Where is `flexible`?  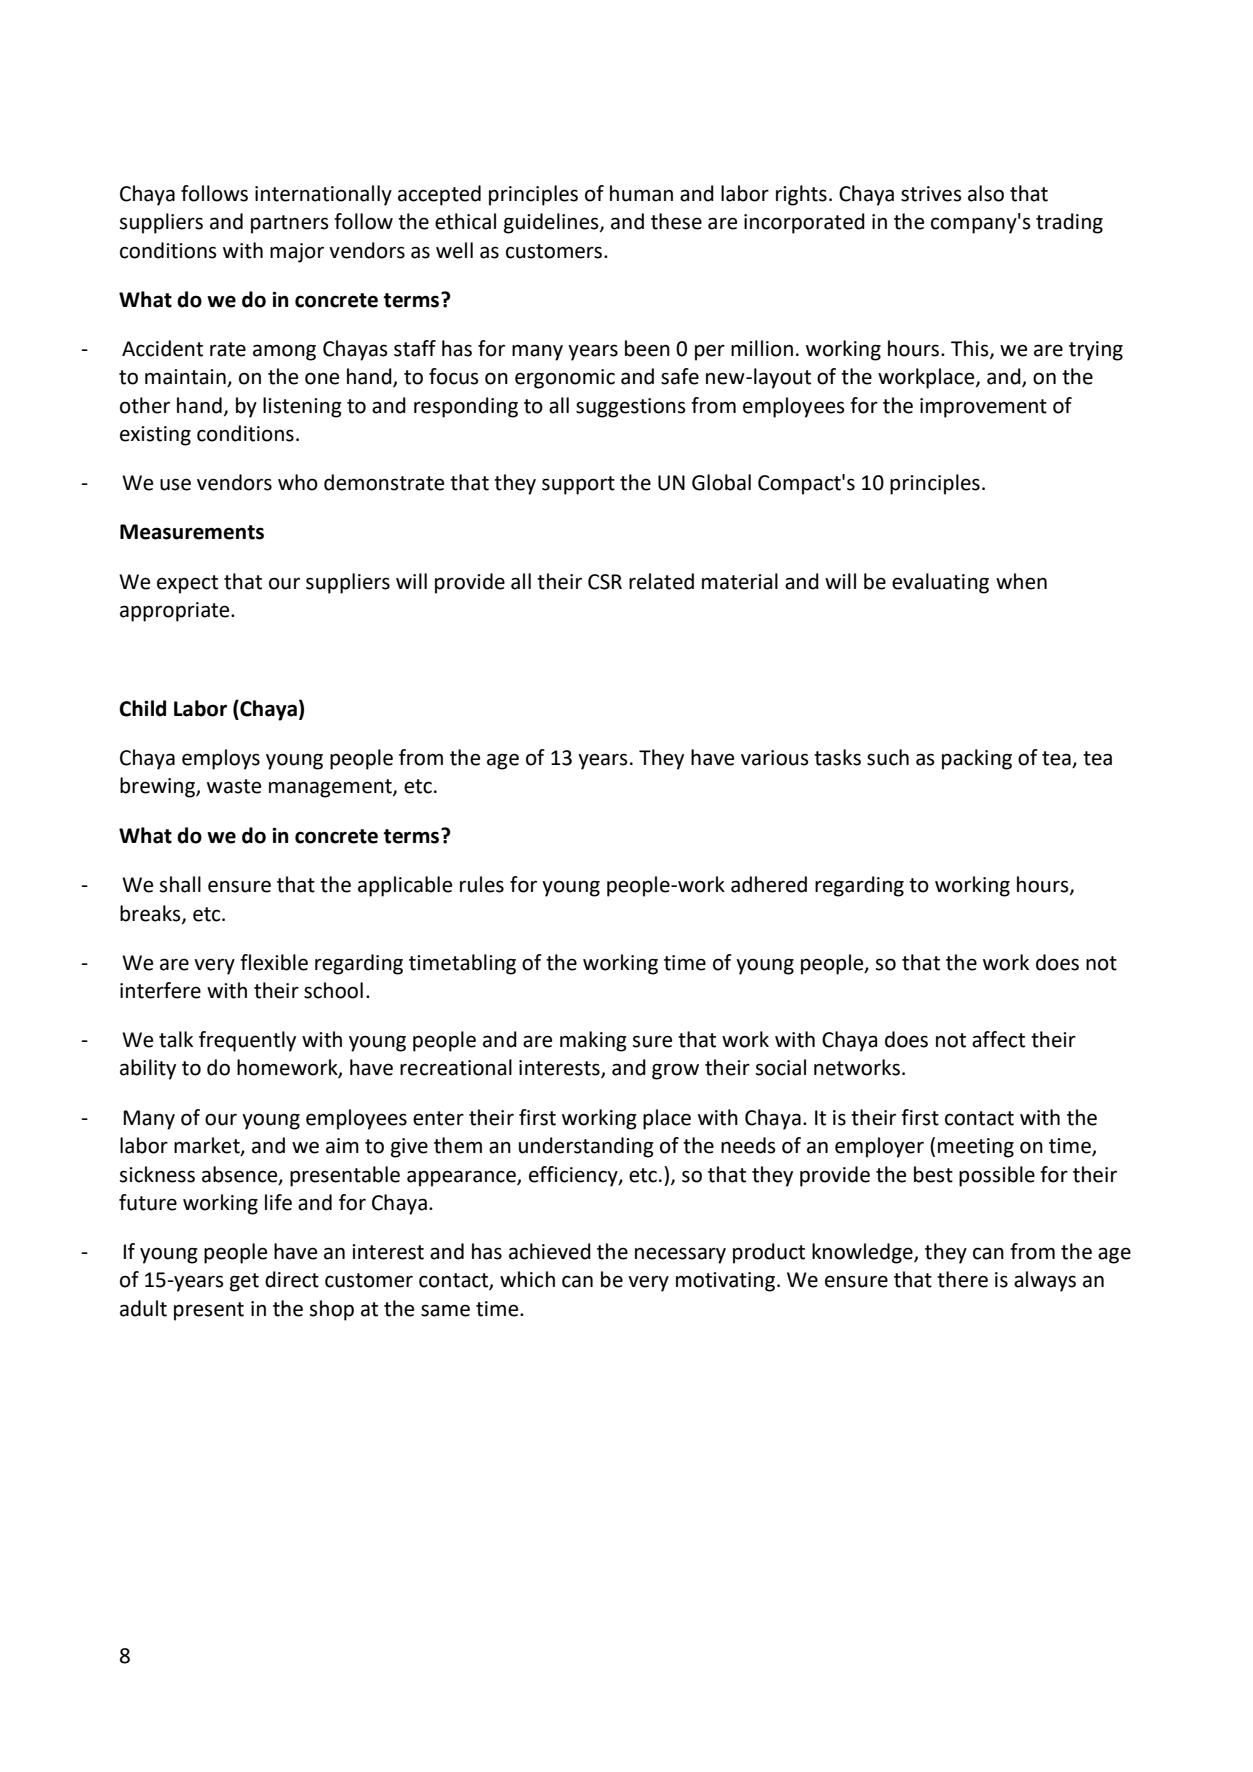
flexible is located at coordinates (274, 962).
